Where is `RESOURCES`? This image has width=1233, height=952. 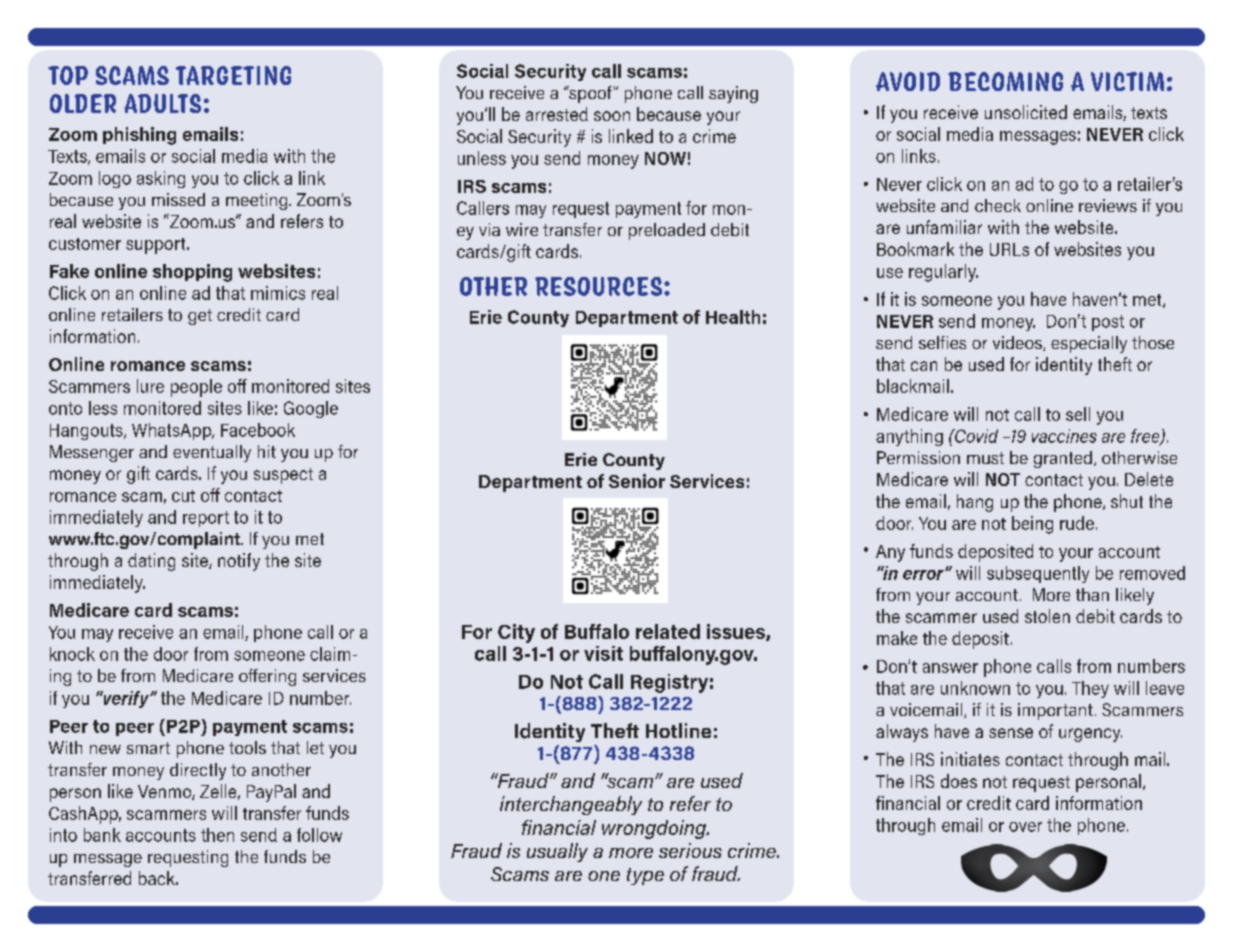 RESOURCES is located at coordinates (600, 286).
